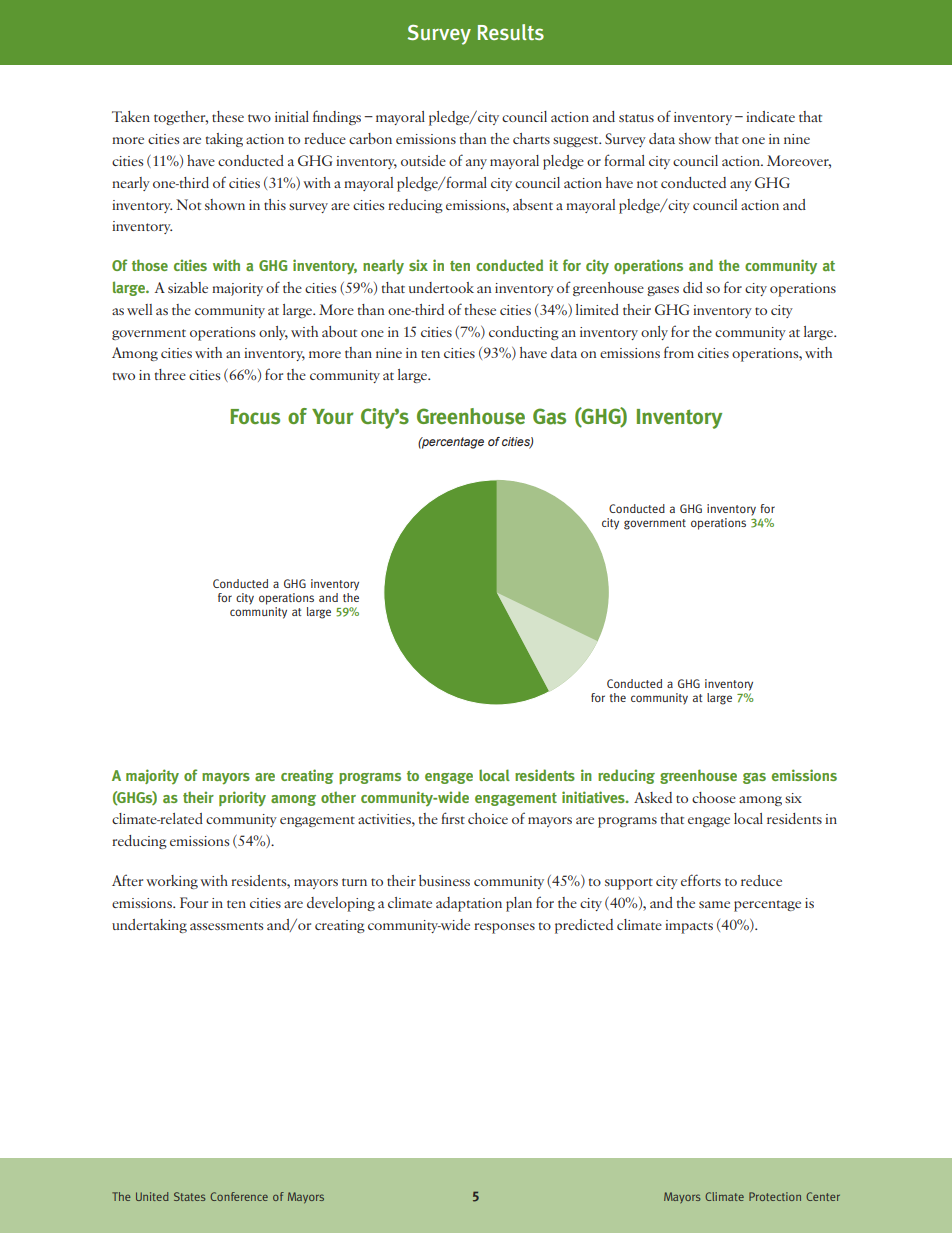 Image resolution: width=952 pixels, height=1233 pixels. Describe the element at coordinates (131, 116) in the screenshot. I see `Taken` at that location.
